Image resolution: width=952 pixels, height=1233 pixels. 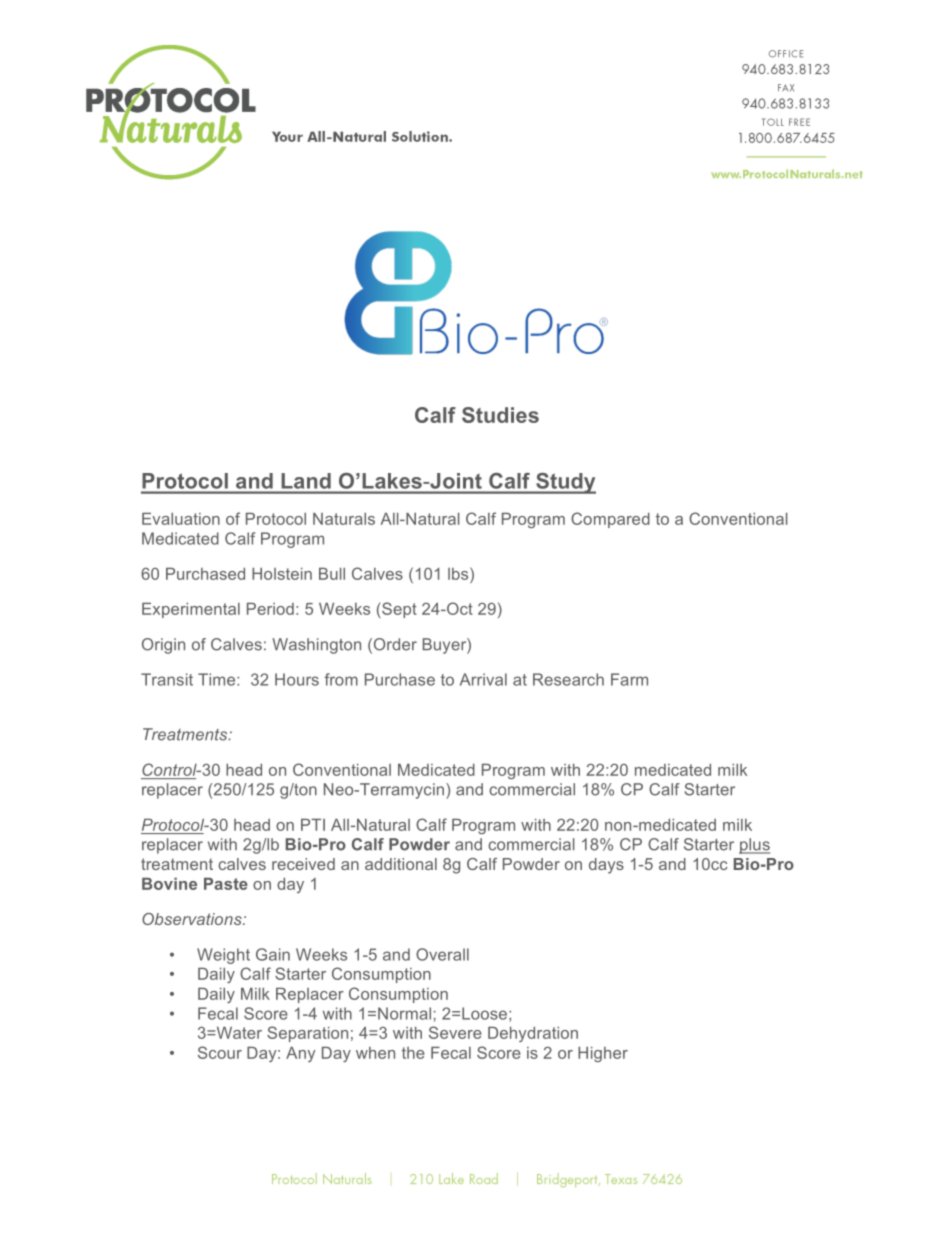 I want to click on Time, so click(x=218, y=679).
